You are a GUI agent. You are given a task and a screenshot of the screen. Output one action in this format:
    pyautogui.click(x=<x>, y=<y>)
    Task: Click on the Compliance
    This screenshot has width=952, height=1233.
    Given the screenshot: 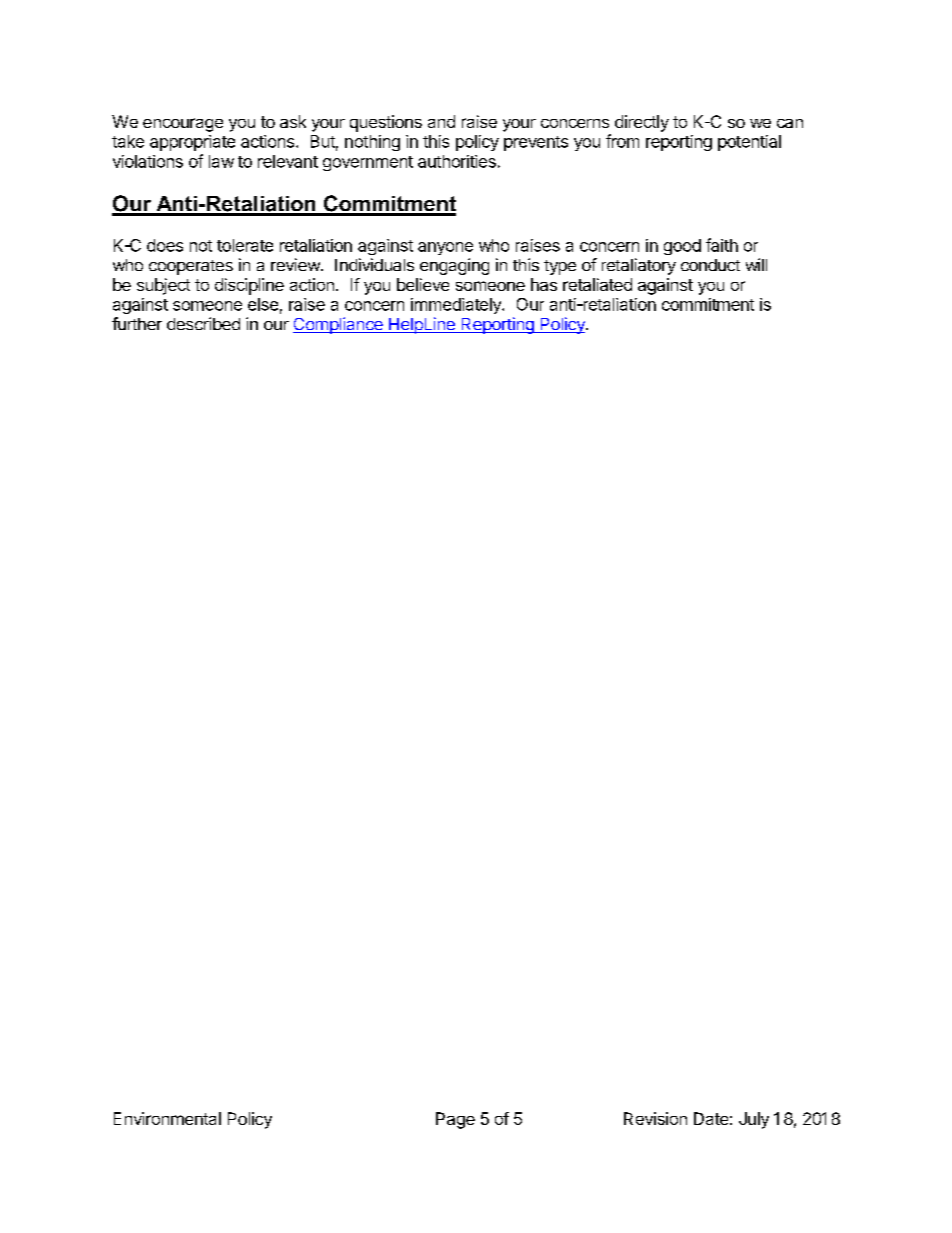 What is the action you would take?
    pyautogui.click(x=339, y=325)
